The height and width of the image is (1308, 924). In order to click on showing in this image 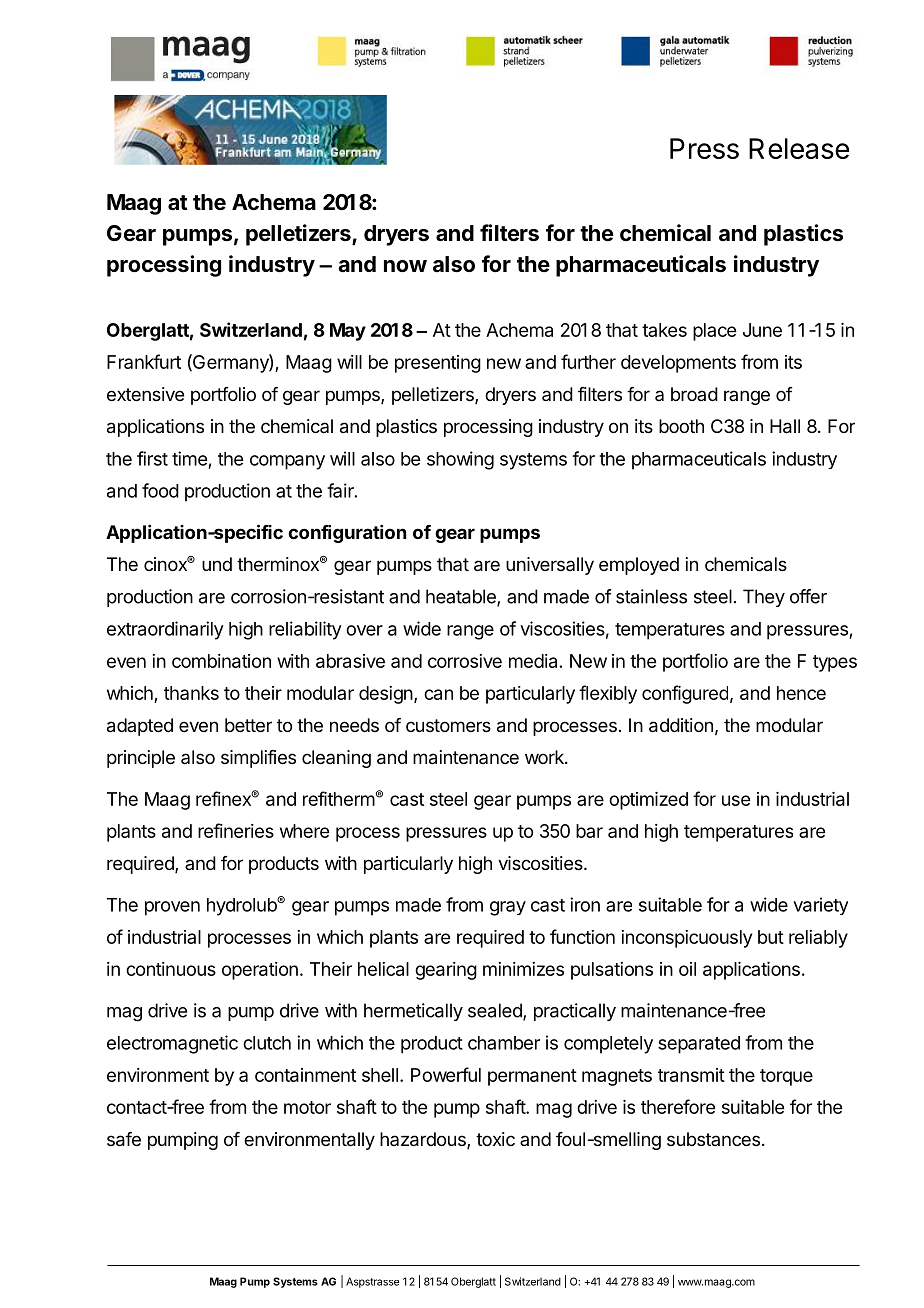, I will do `click(460, 460)`.
